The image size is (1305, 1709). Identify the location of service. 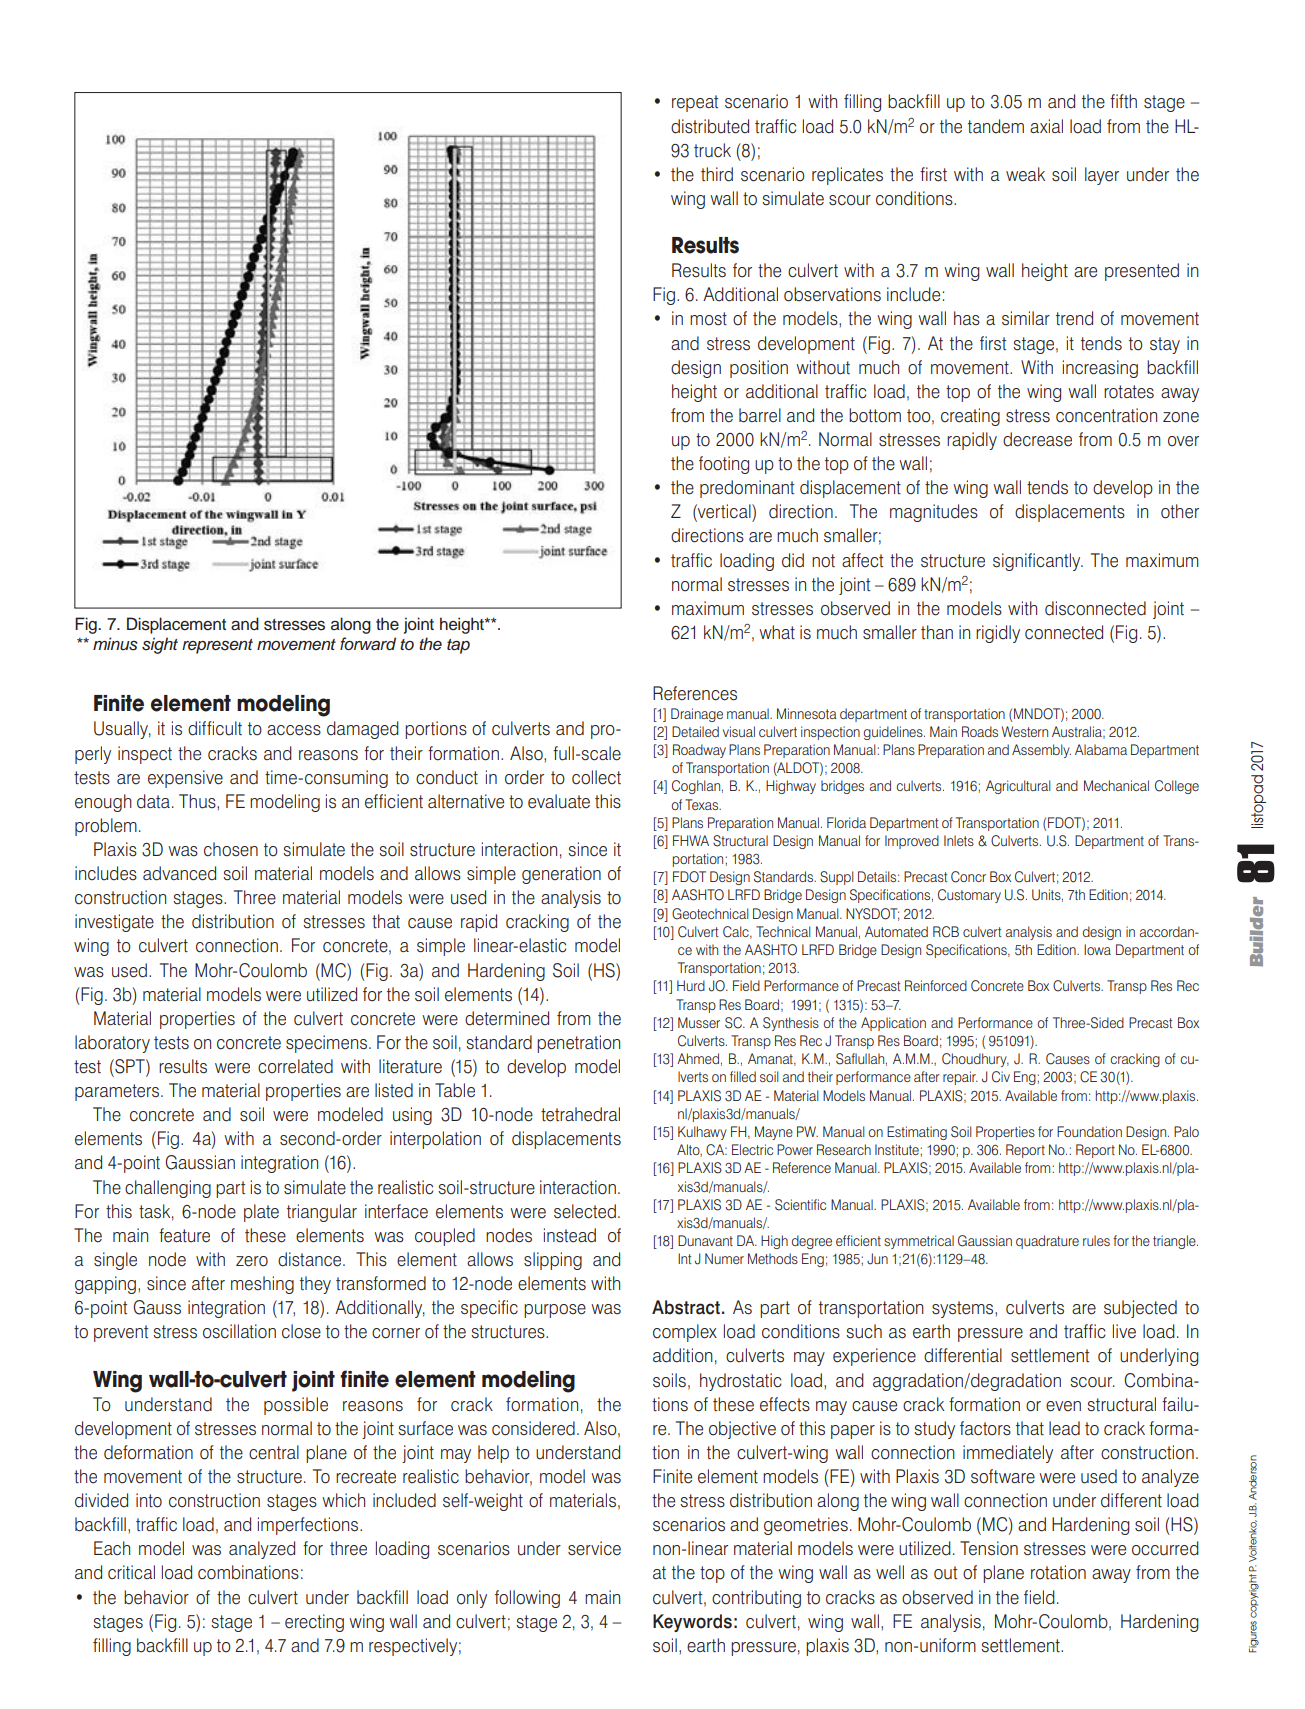
(594, 1548).
